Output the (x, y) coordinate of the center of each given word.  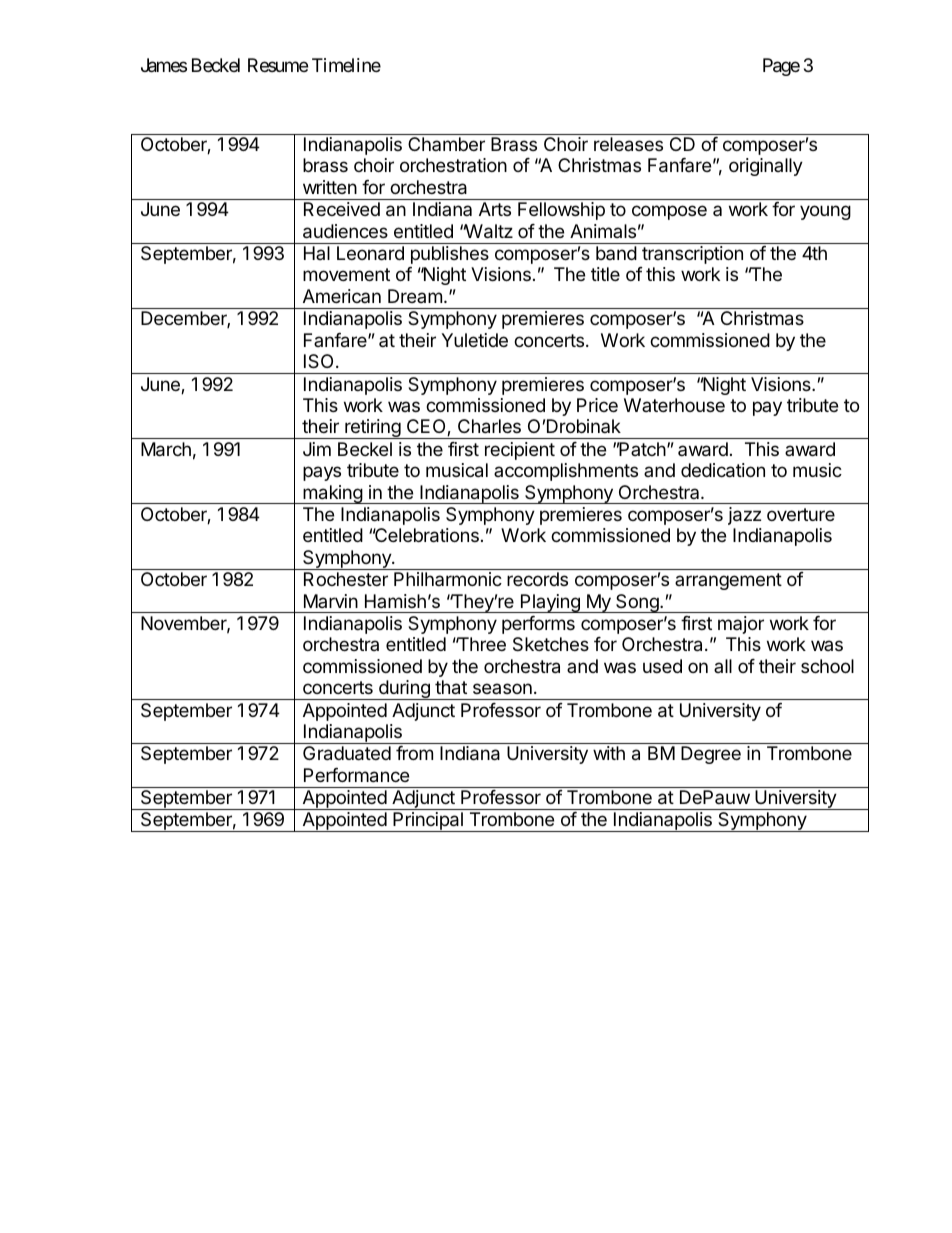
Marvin (331, 601)
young (825, 212)
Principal (428, 822)
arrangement (728, 581)
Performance (356, 775)
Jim (317, 449)
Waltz (488, 231)
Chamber (446, 144)
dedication (723, 470)
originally (766, 167)
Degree (711, 755)
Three (480, 644)
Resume (278, 65)
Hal (317, 253)
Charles (489, 426)
